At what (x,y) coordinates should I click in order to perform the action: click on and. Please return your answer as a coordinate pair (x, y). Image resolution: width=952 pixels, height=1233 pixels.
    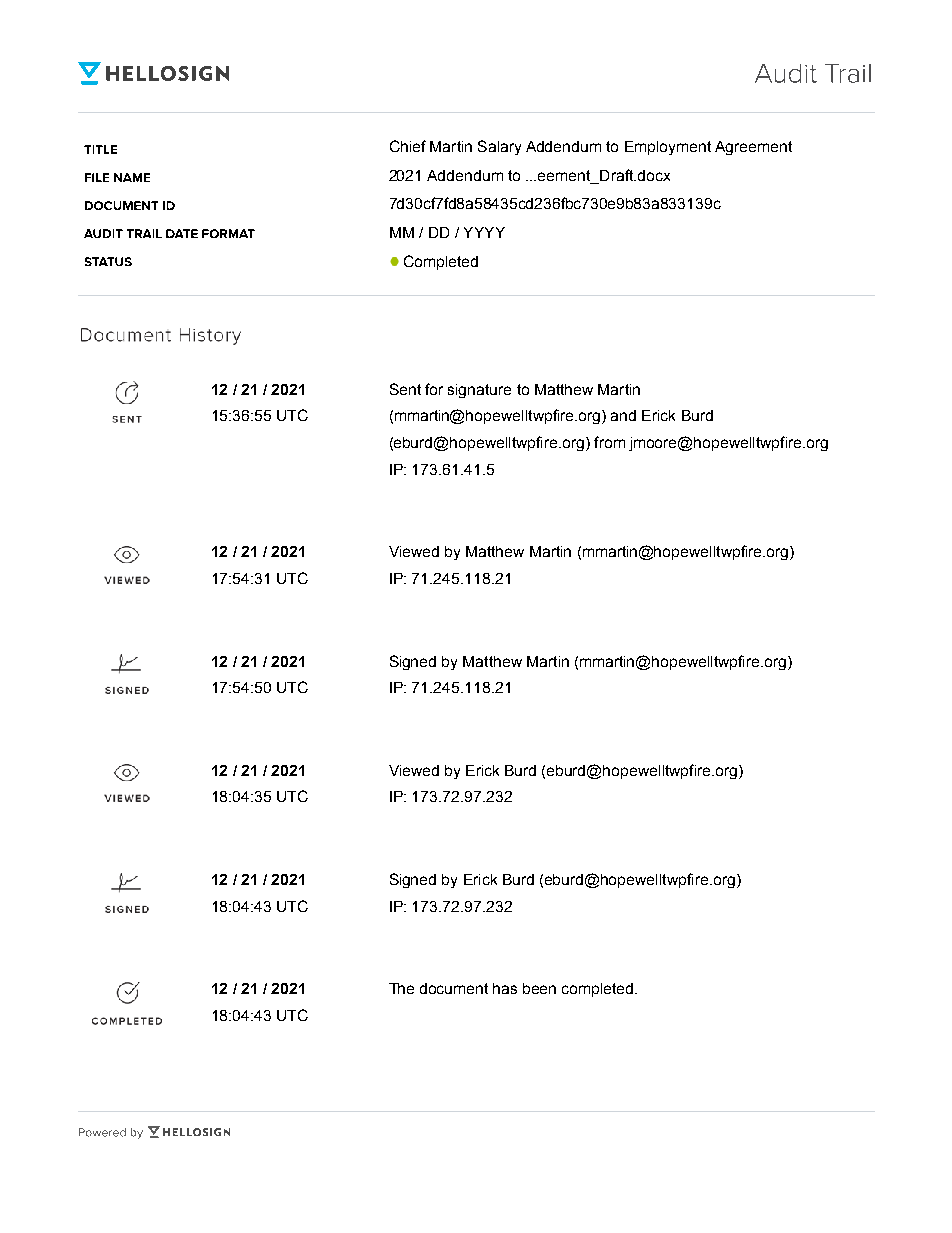
    Looking at the image, I should click on (623, 415).
